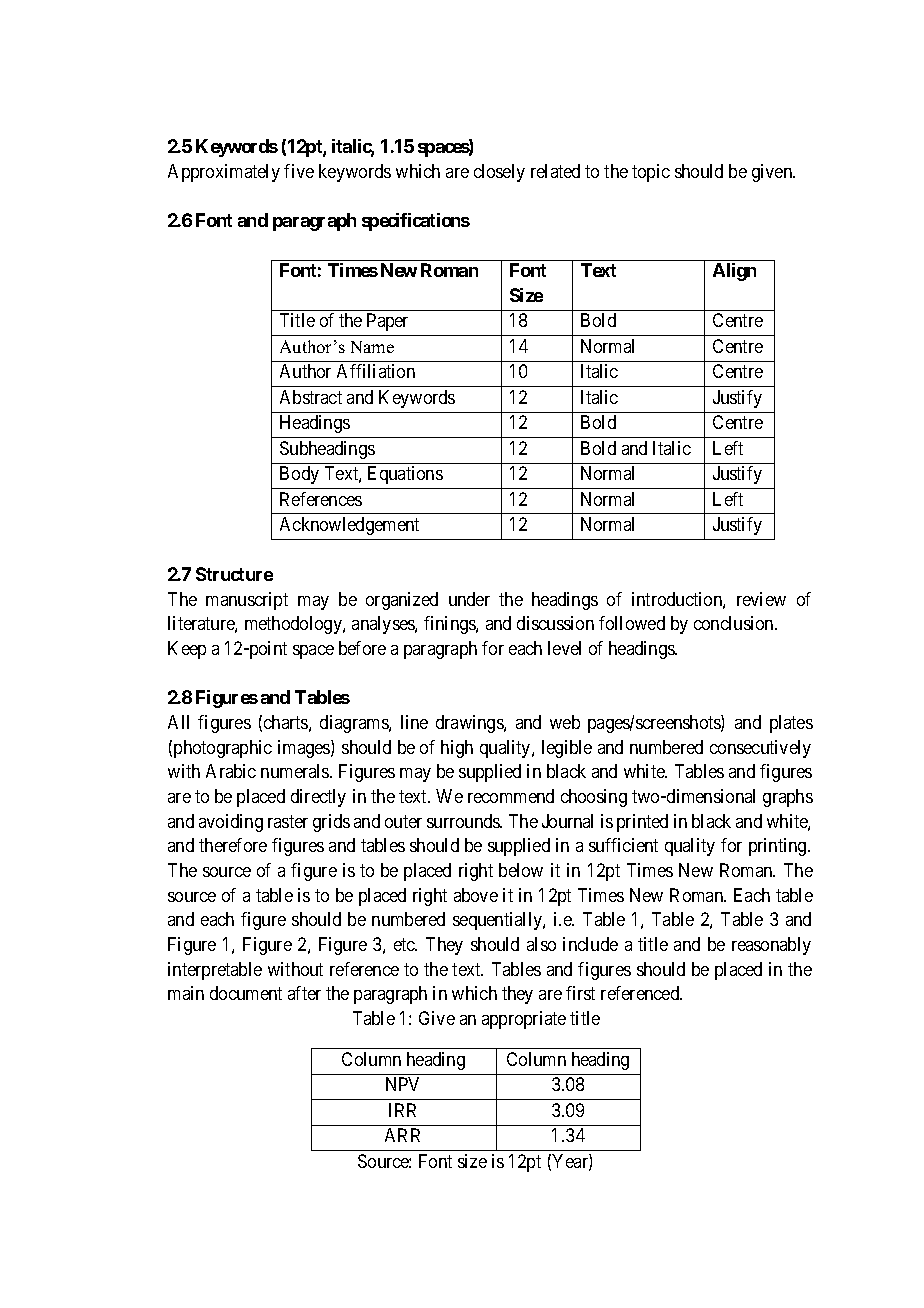 The width and height of the image is (924, 1308). I want to click on document, so click(246, 993).
